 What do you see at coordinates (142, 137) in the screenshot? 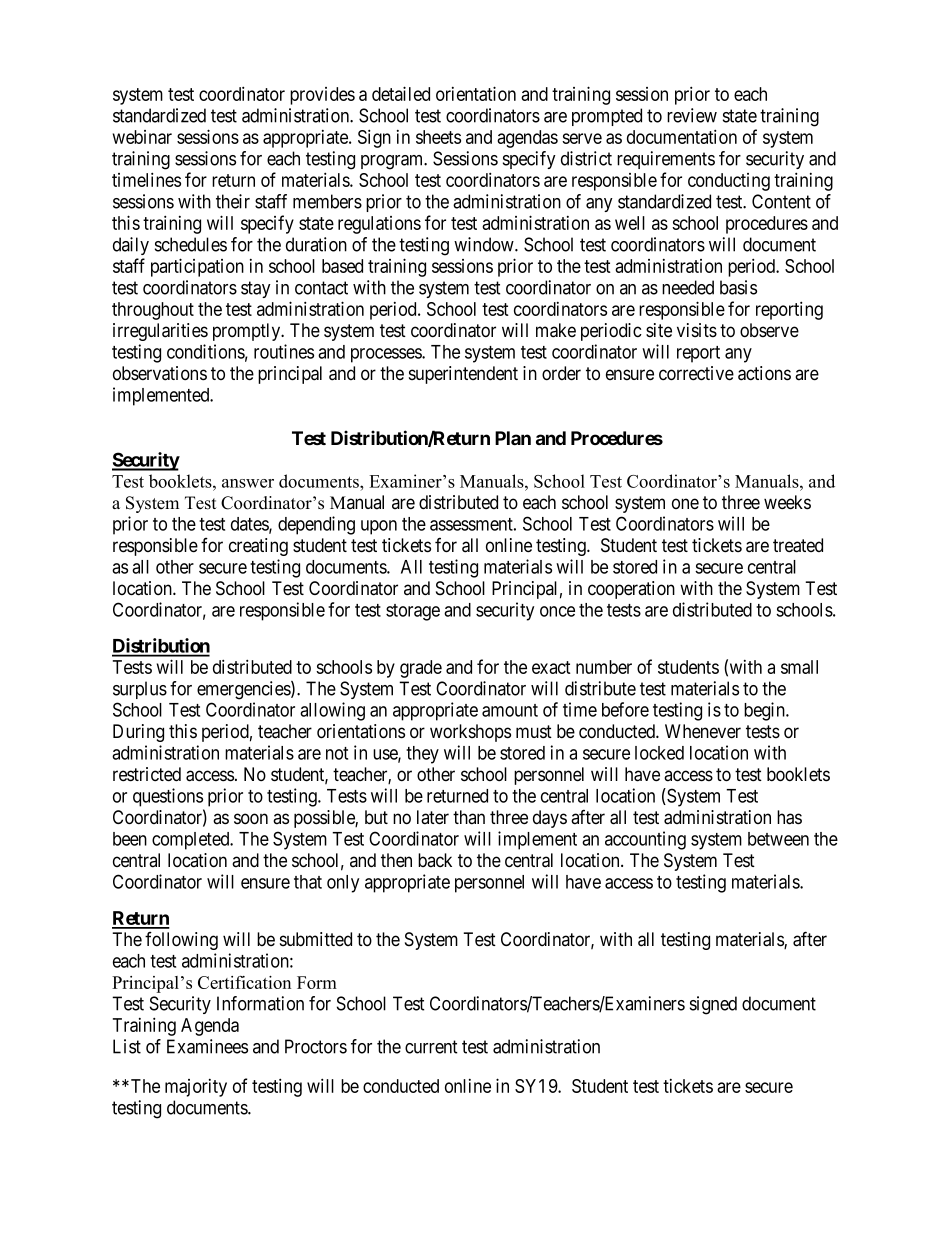
I see `webinar` at bounding box center [142, 137].
